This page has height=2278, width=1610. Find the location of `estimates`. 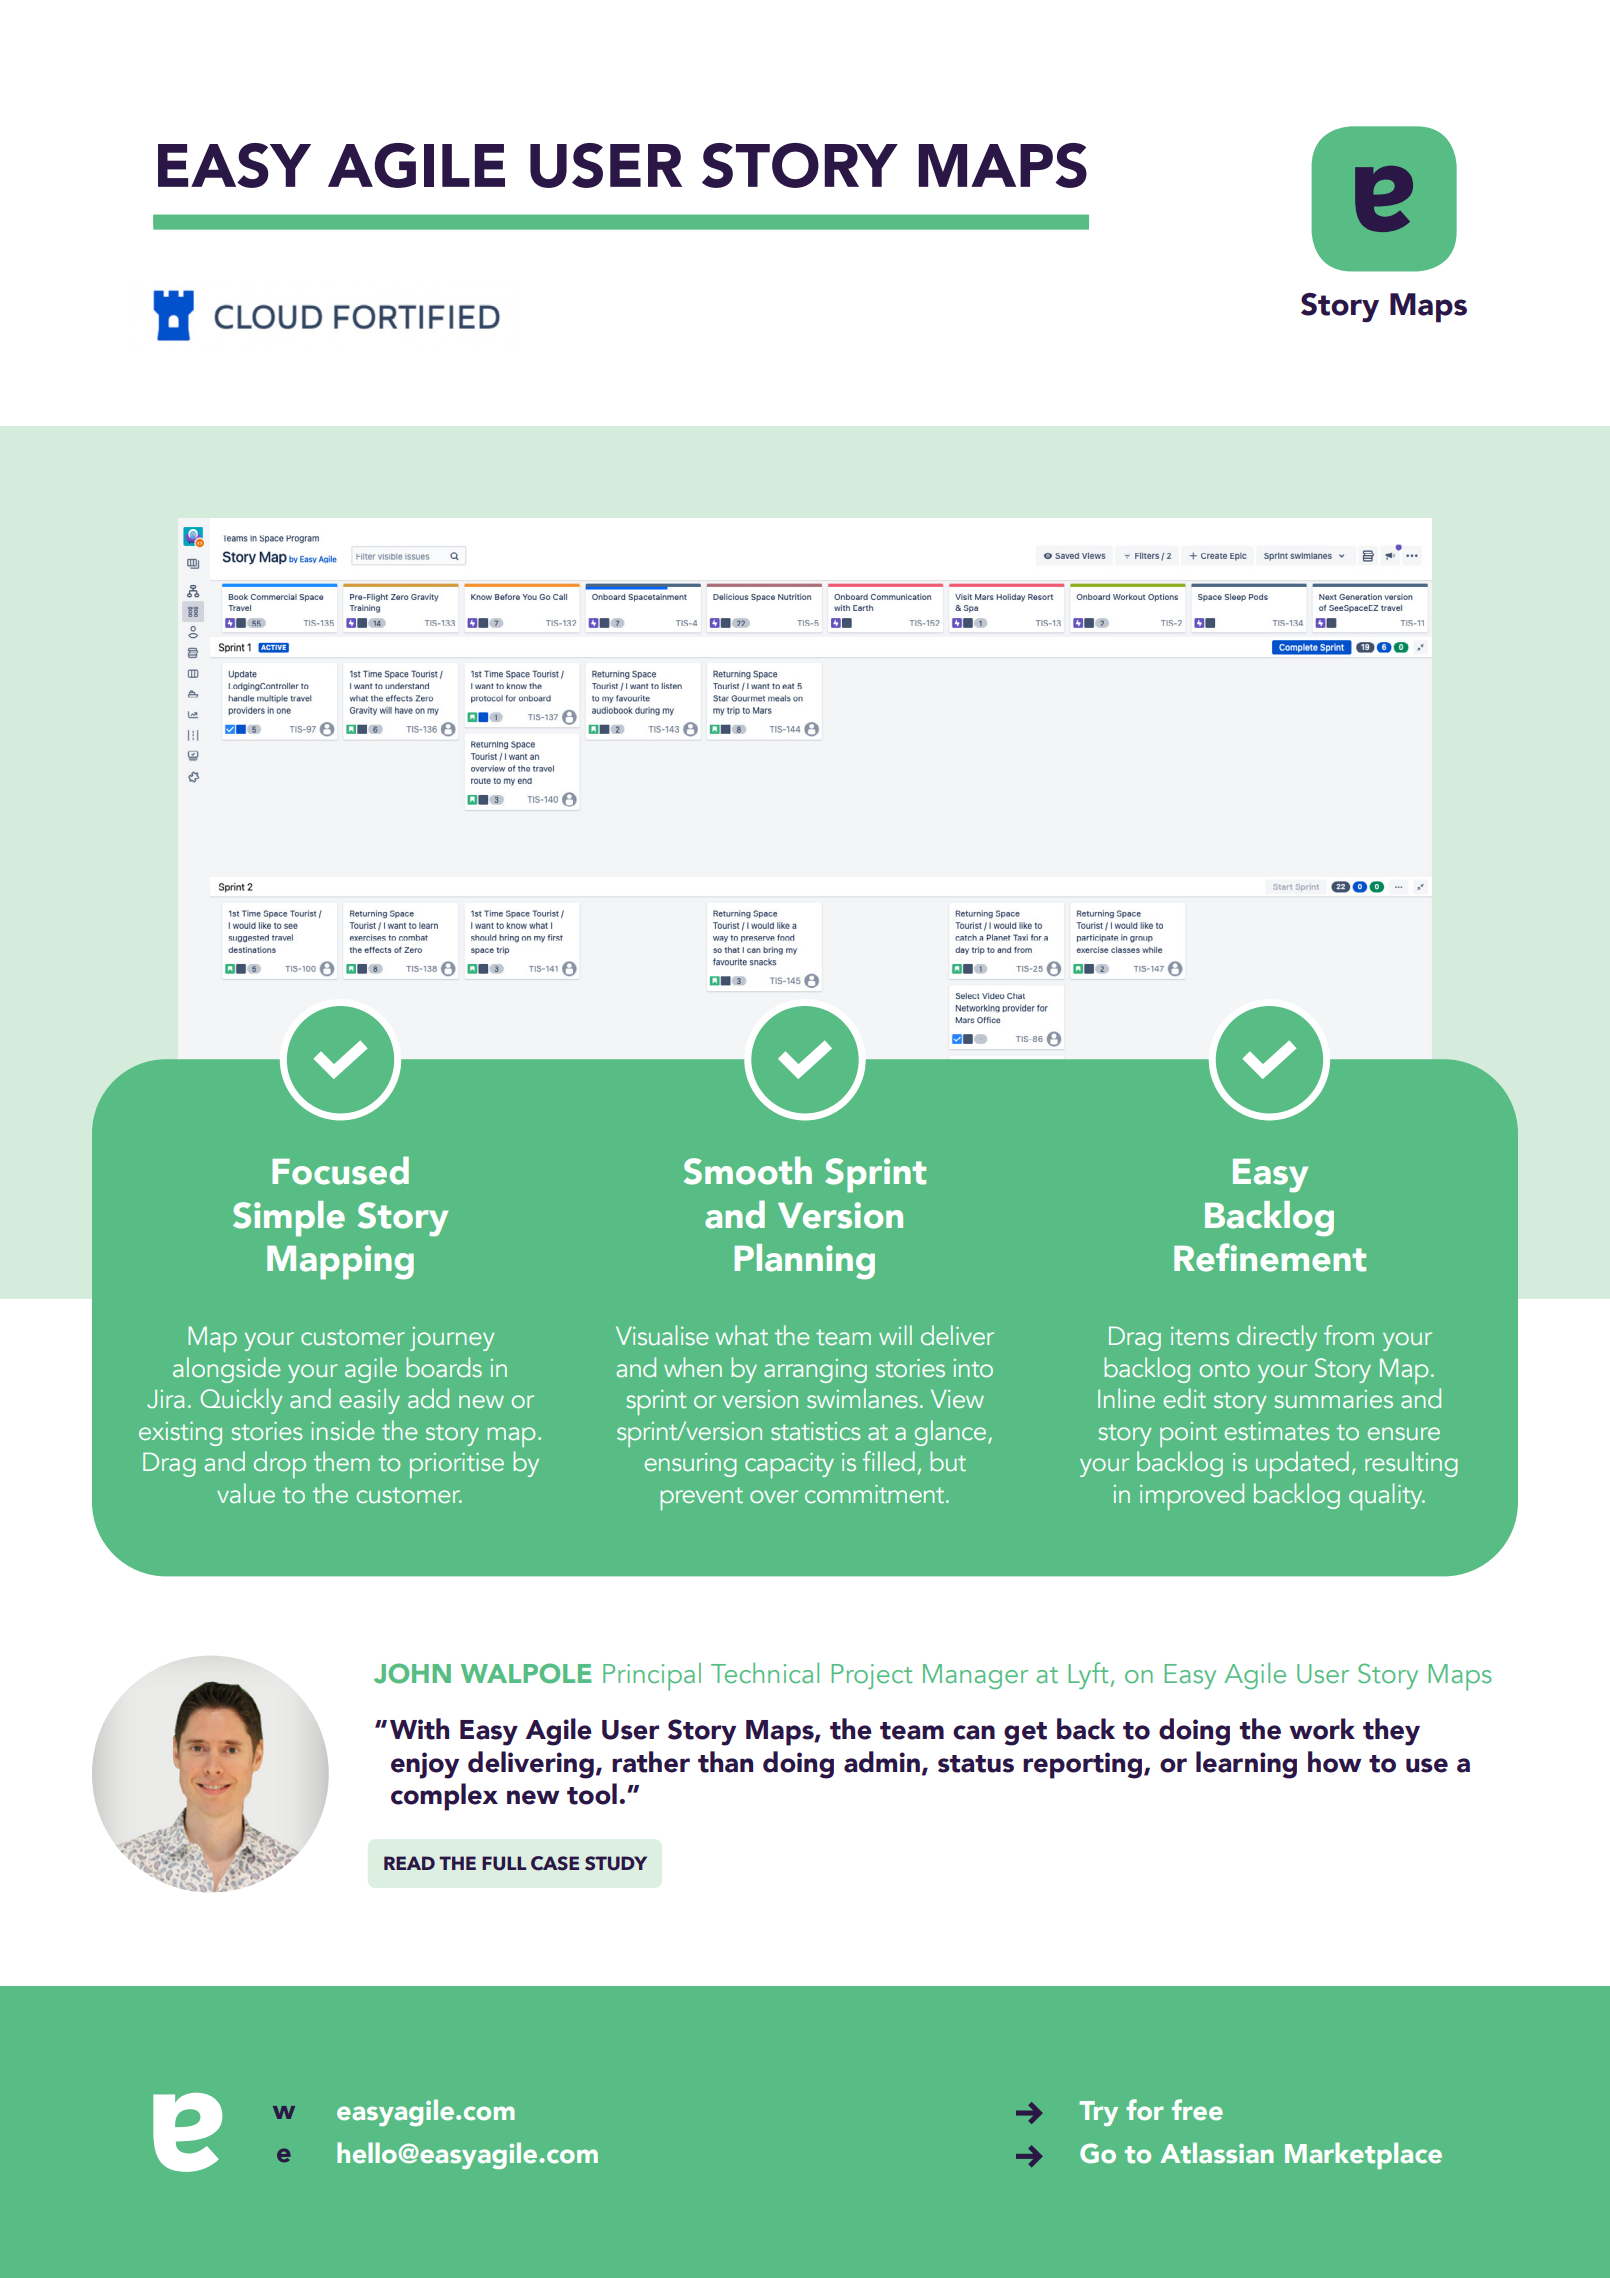

estimates is located at coordinates (1277, 1431).
